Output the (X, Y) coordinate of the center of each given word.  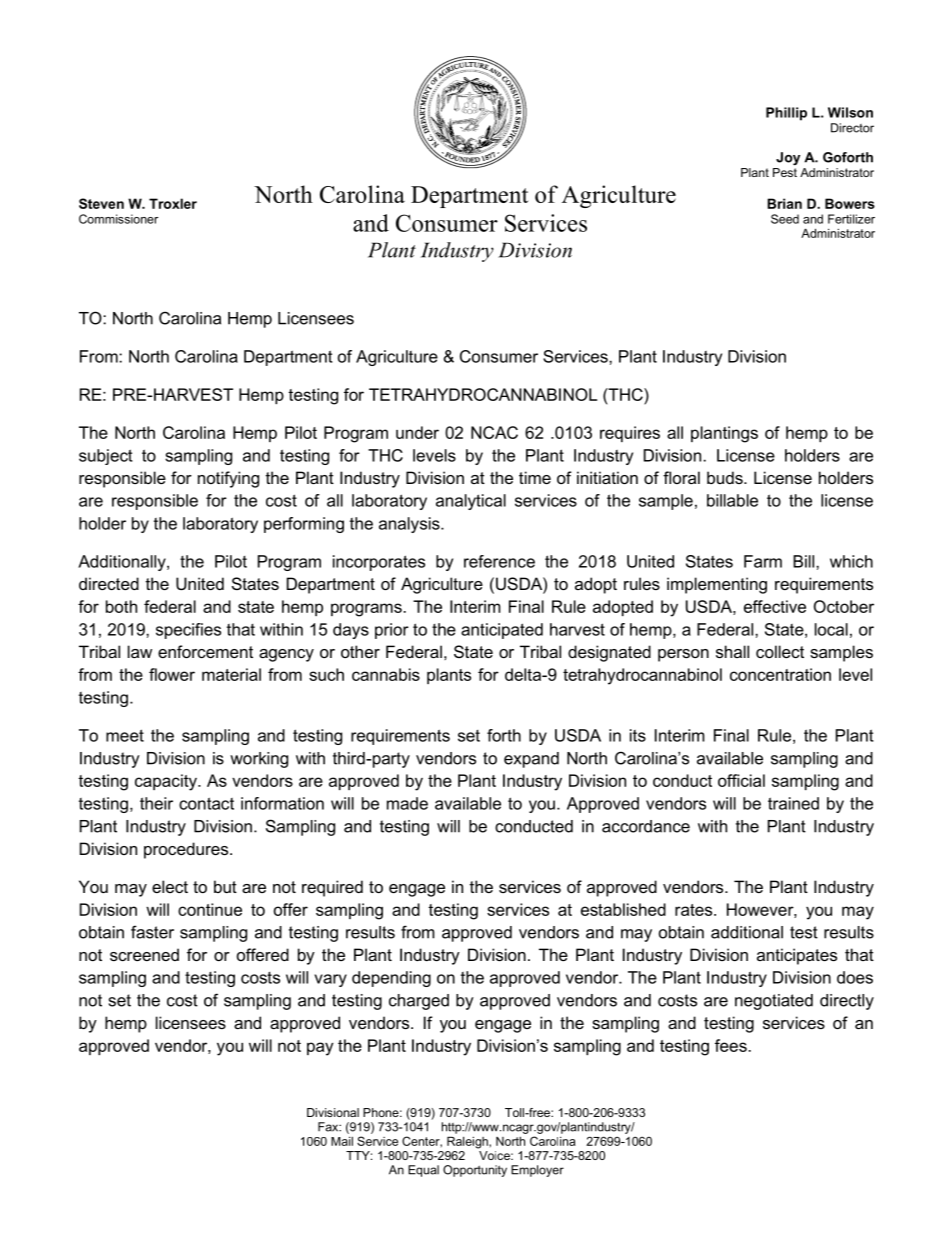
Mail (342, 1141)
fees (731, 1045)
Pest (785, 172)
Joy (788, 158)
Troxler (173, 203)
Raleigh (468, 1142)
